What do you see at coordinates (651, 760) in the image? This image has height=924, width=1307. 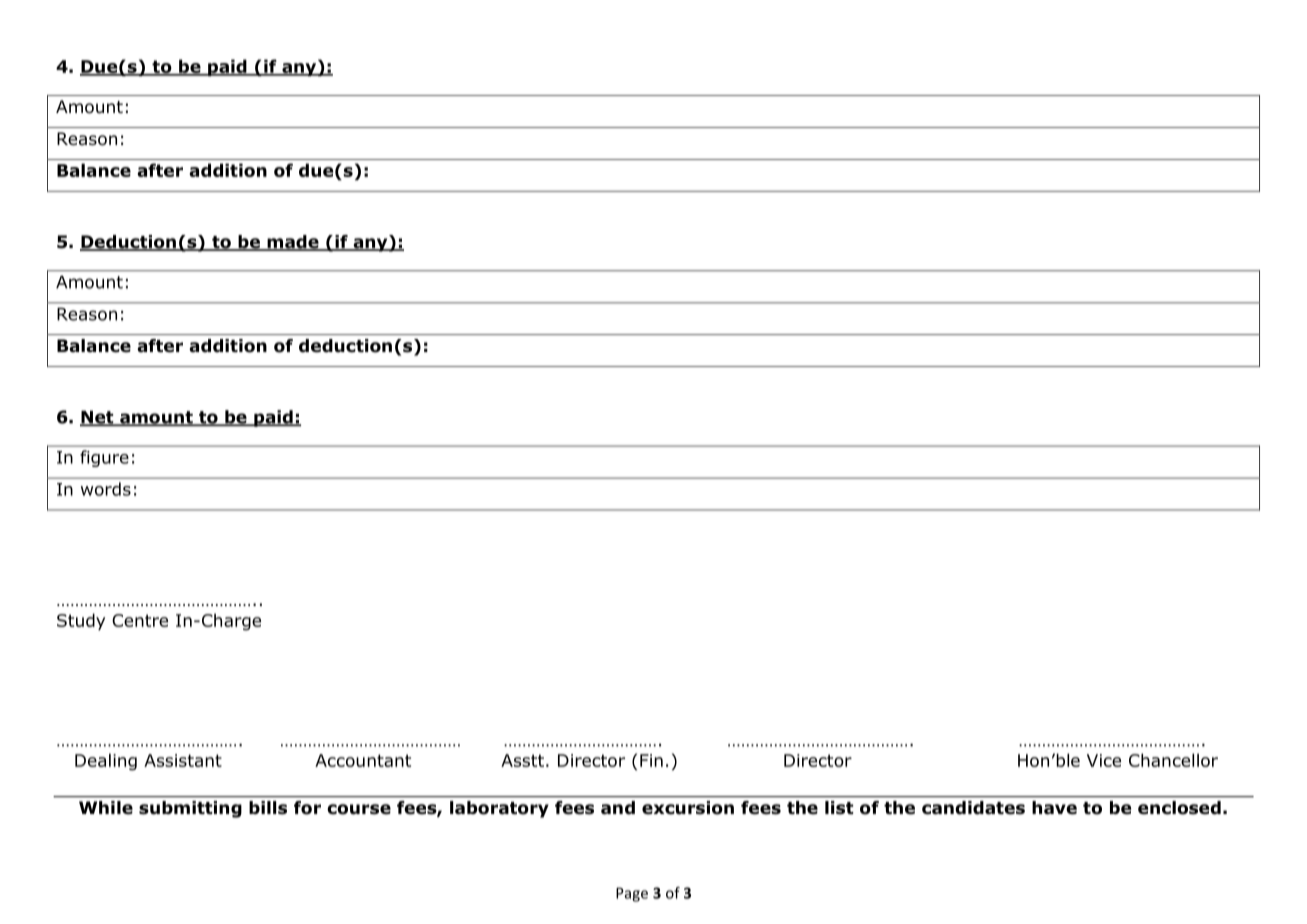 I see `Fin` at bounding box center [651, 760].
